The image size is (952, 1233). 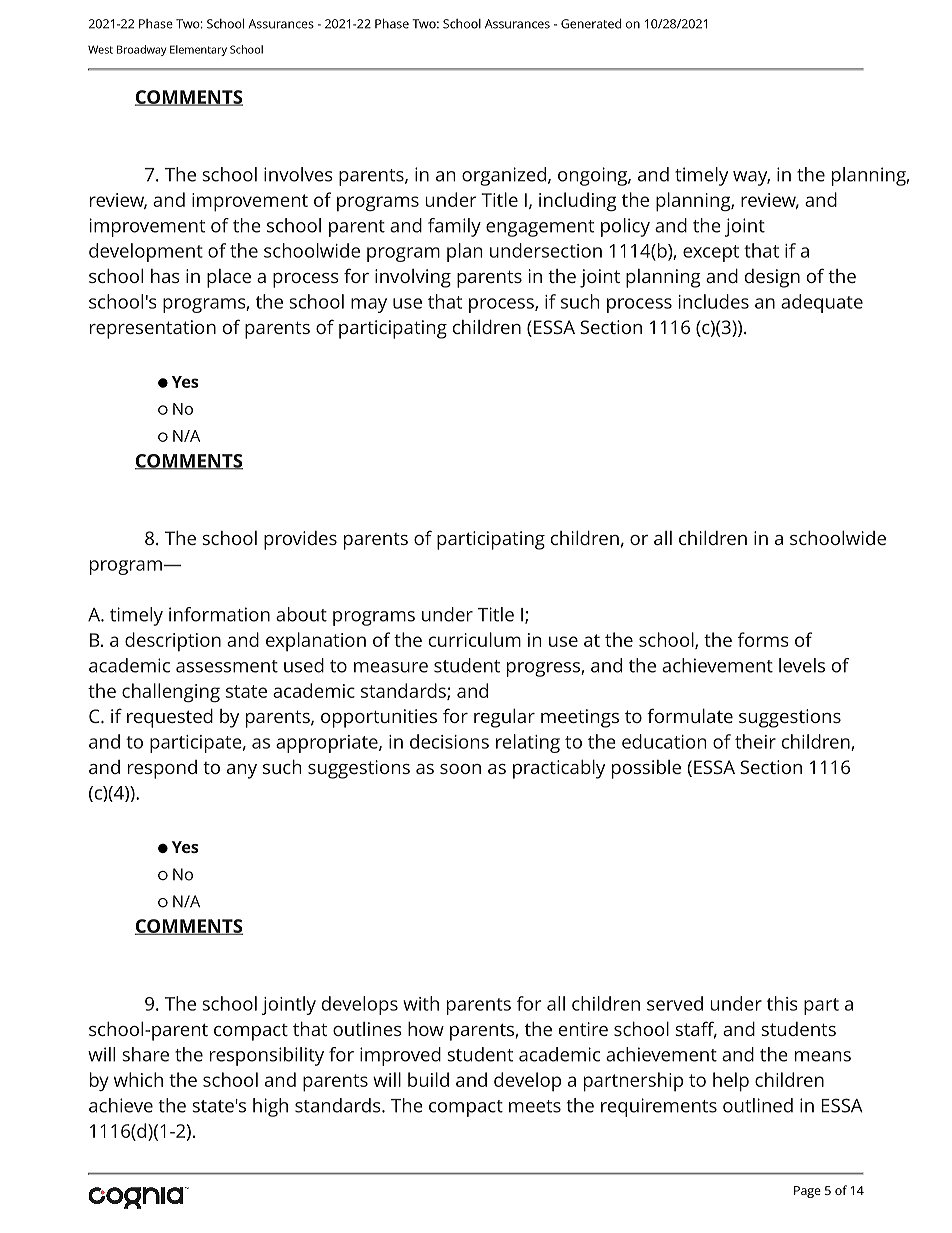 I want to click on meets, so click(x=535, y=1106).
